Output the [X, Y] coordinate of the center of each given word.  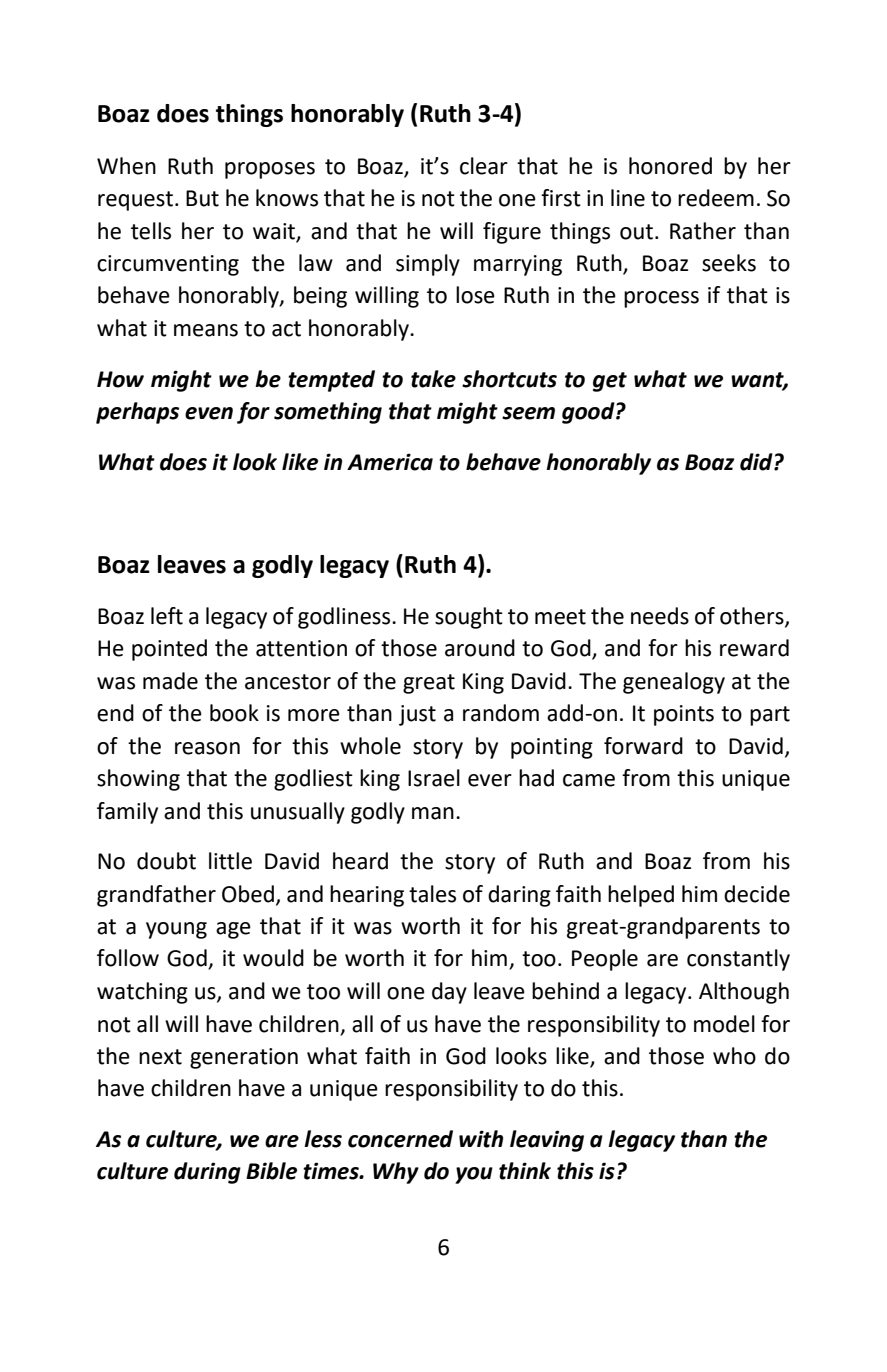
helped [641, 896]
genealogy [674, 683]
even [209, 413]
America [390, 462]
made [170, 681]
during [207, 1173]
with [481, 1139]
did [757, 462]
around [480, 648]
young [176, 930]
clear [484, 166]
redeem [716, 198]
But [202, 198]
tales [432, 894]
